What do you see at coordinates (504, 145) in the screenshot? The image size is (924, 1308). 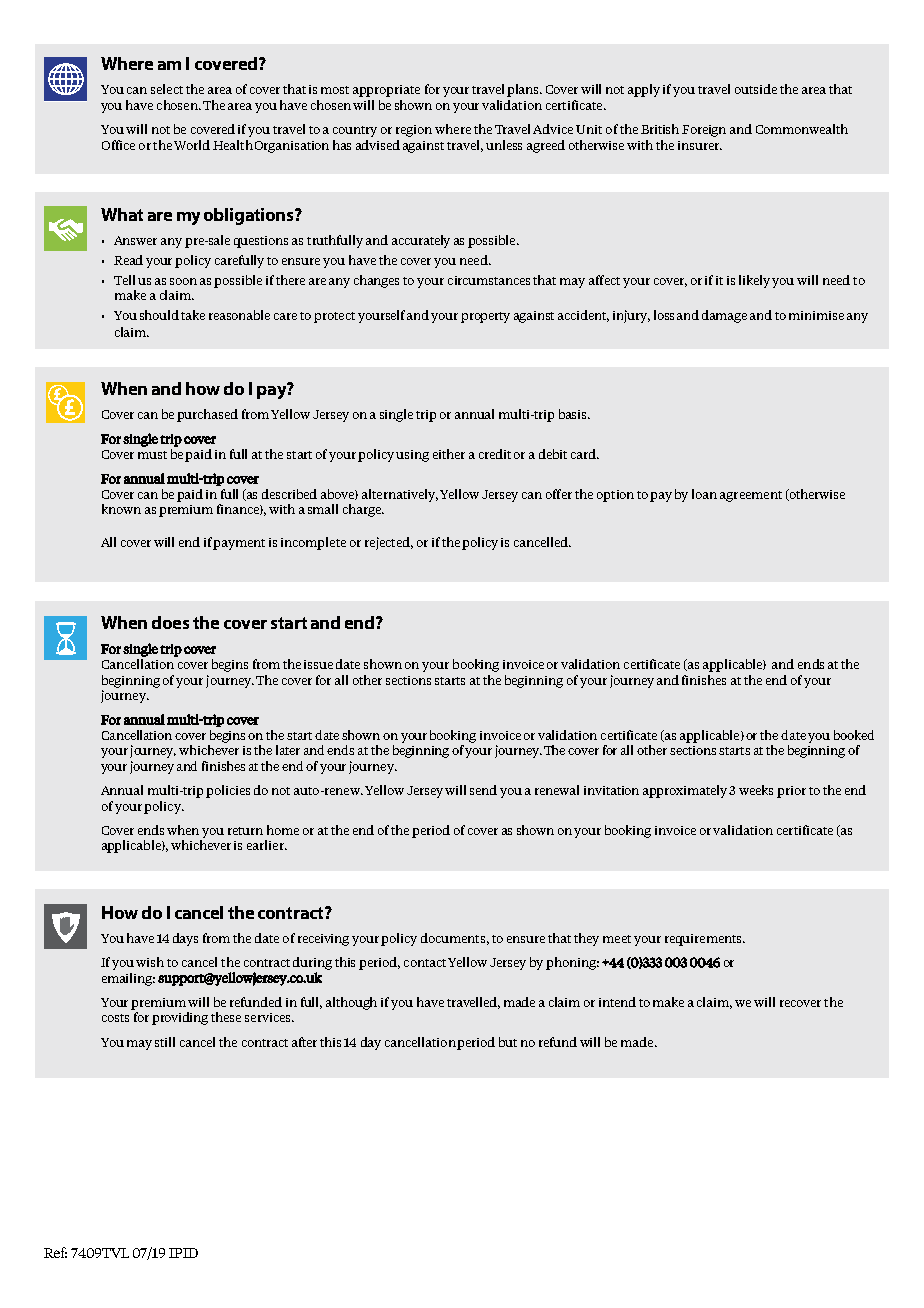 I see `unless` at bounding box center [504, 145].
